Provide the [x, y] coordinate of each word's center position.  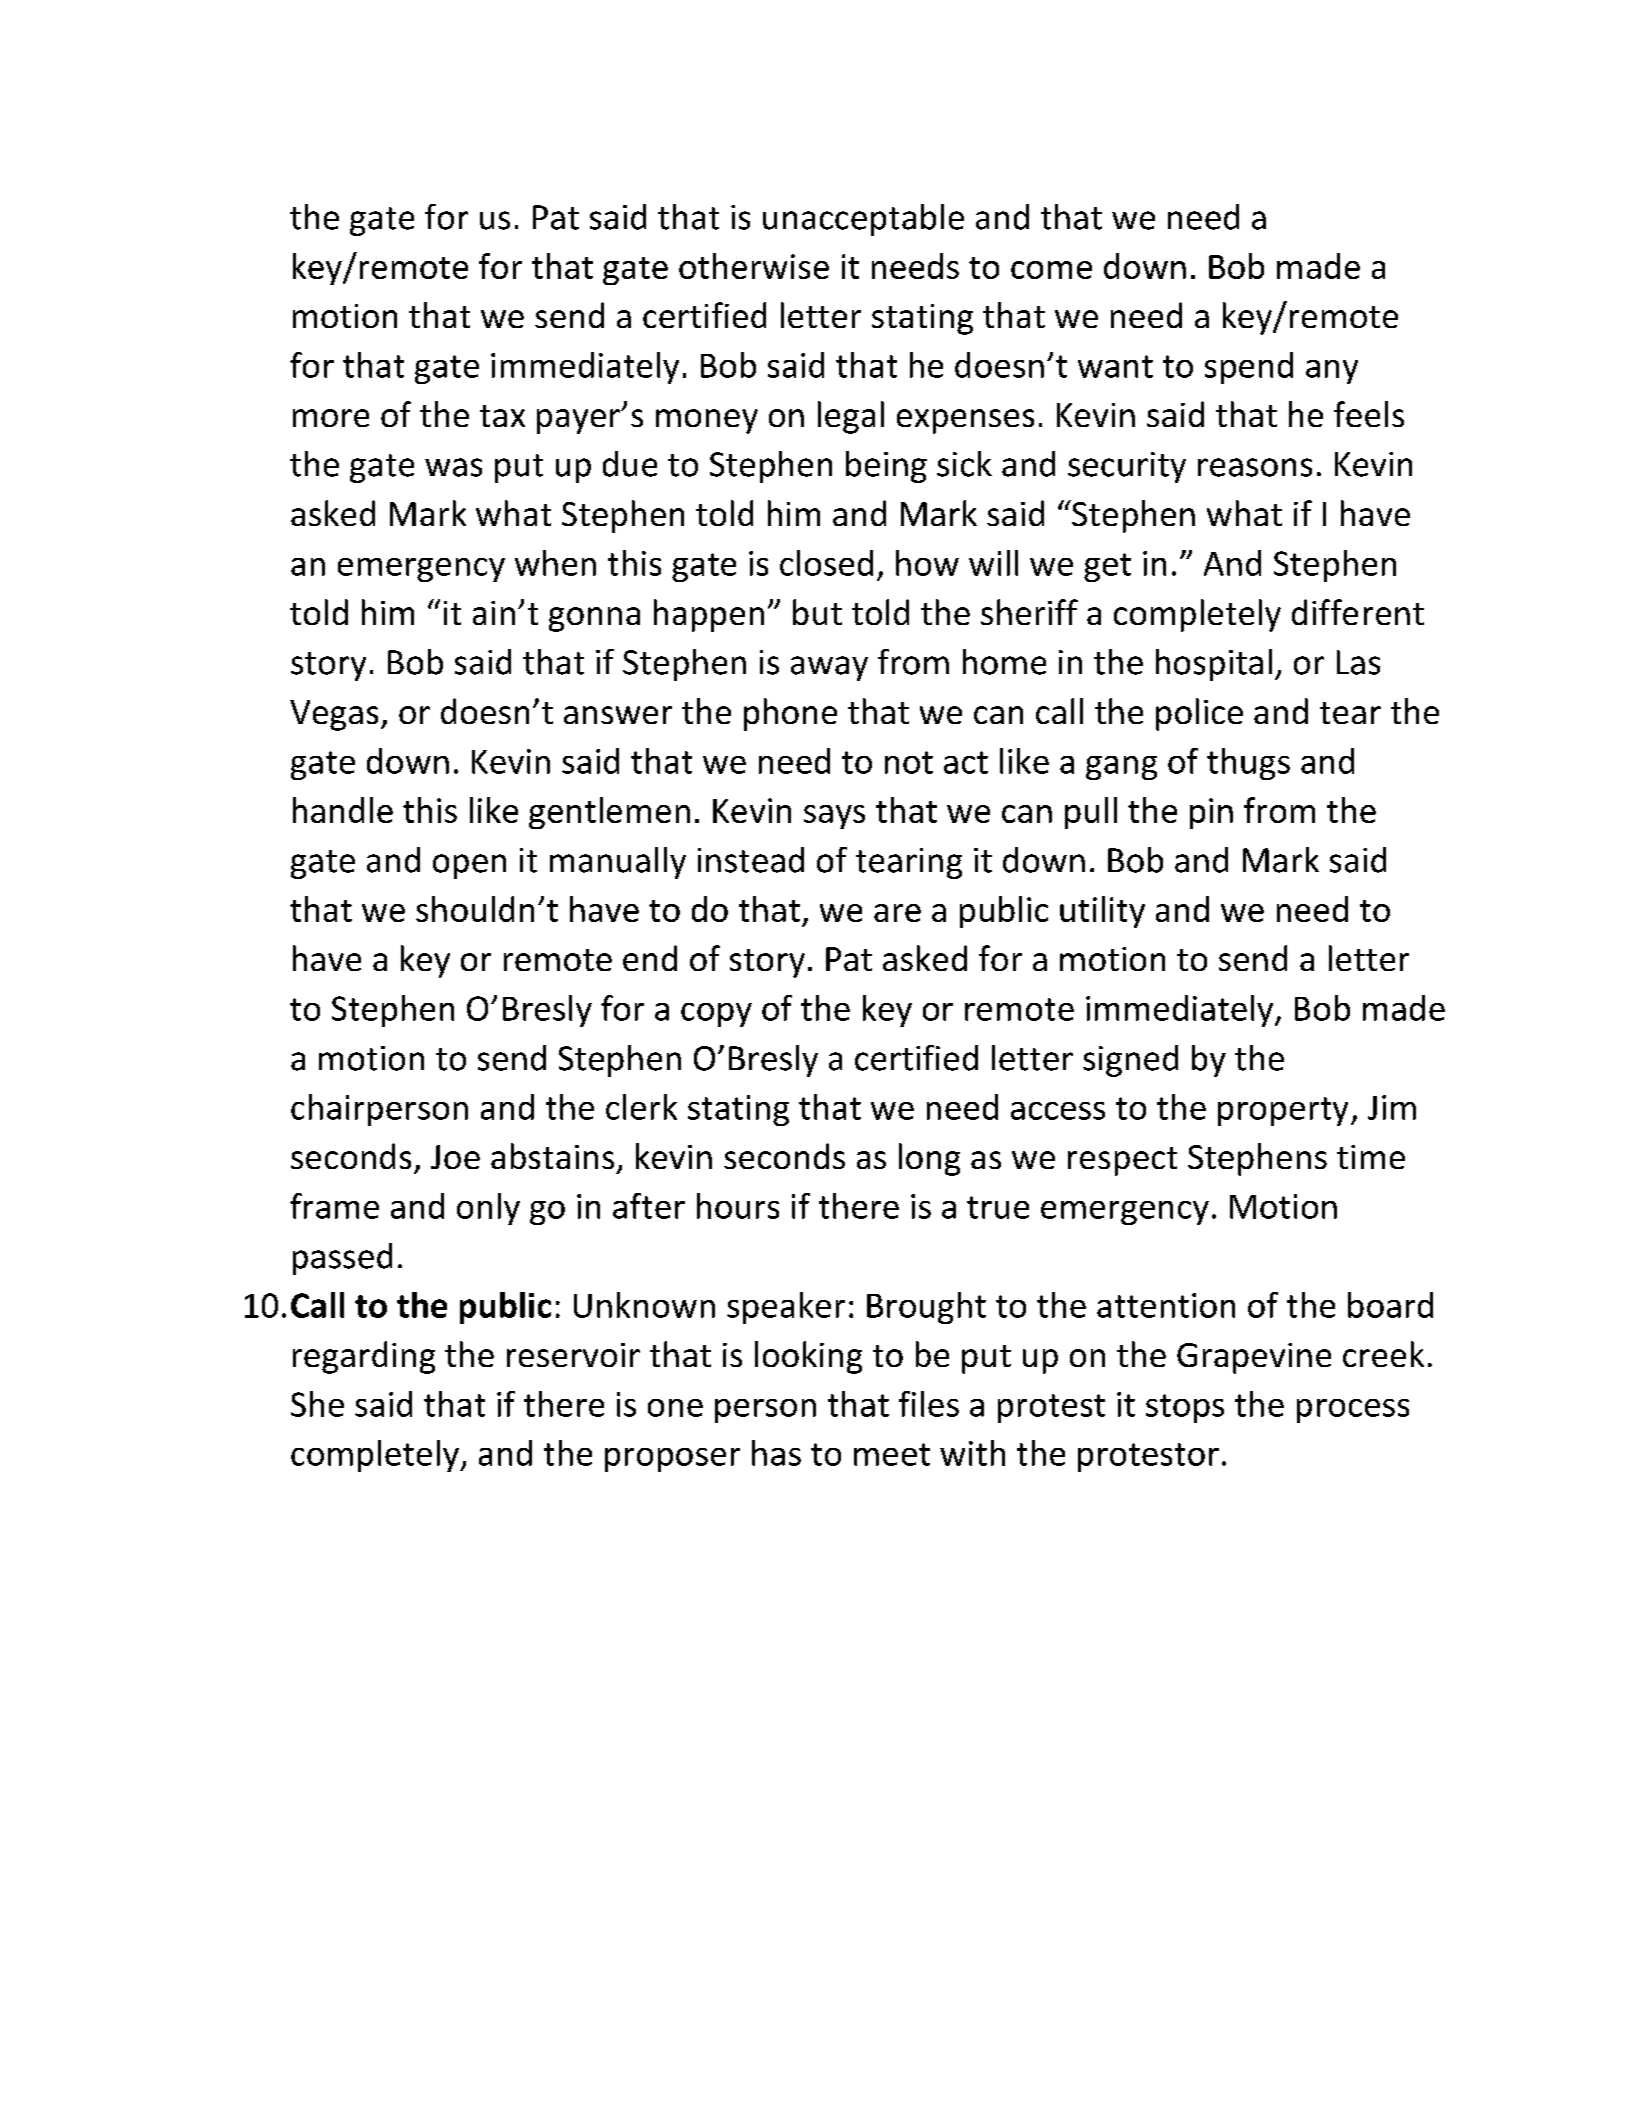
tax [502, 416]
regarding [364, 1357]
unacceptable [863, 220]
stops [1185, 1408]
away [829, 668]
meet [892, 1454]
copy [716, 1015]
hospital [1214, 665]
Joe [455, 1157]
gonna [594, 619]
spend [1249, 368]
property [1283, 1111]
